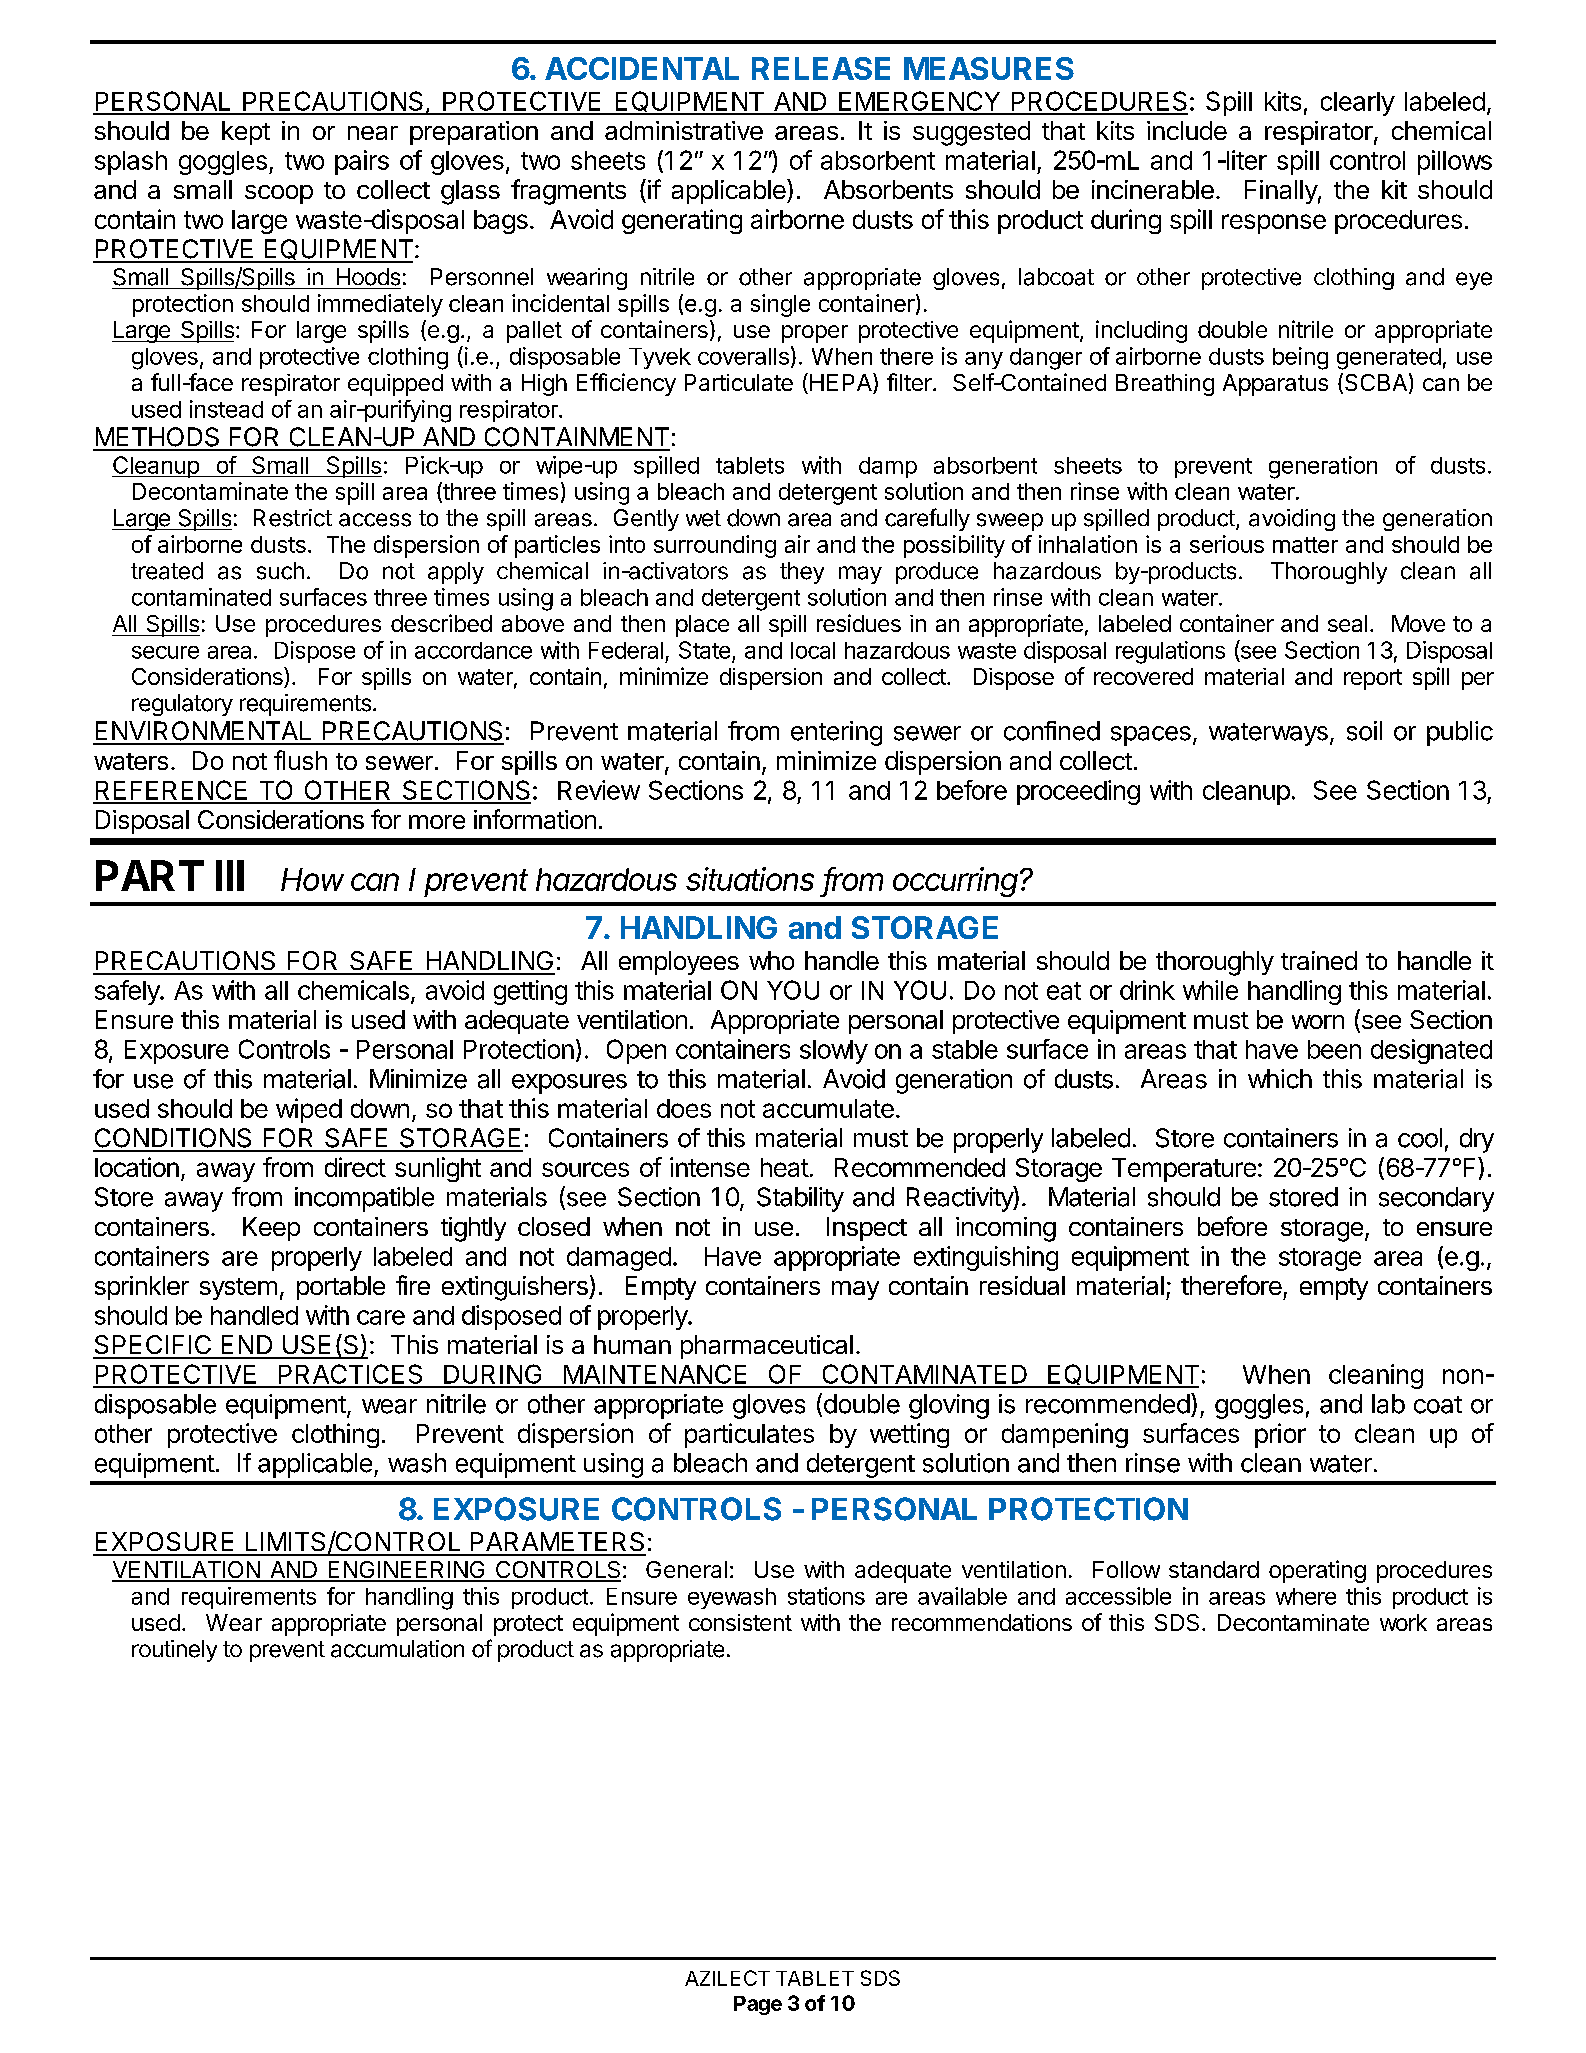  I want to click on prior, so click(1280, 1435).
